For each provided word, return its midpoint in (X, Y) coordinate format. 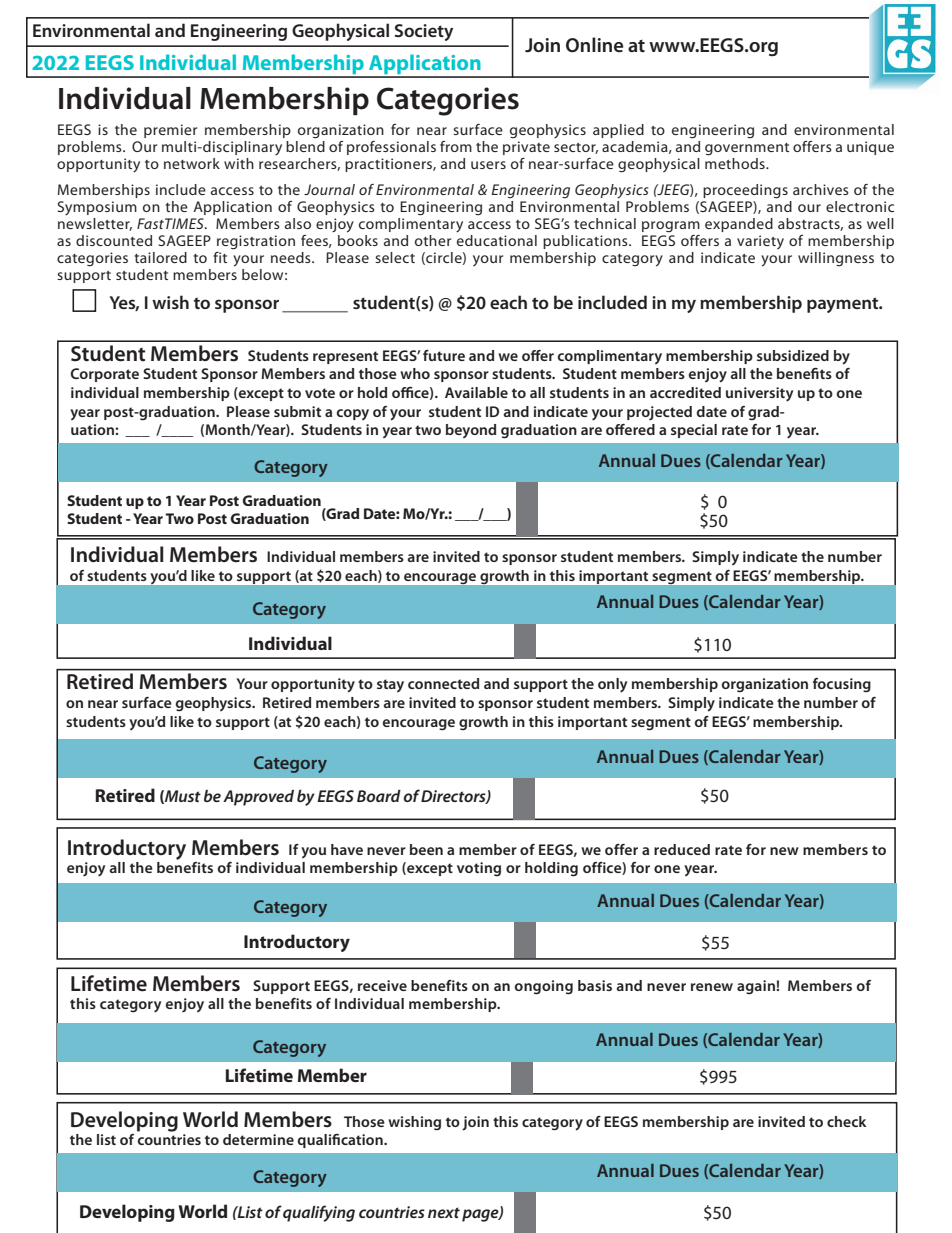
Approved (258, 798)
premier (170, 131)
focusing (842, 685)
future (444, 355)
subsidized (793, 355)
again (757, 987)
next (444, 1212)
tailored (160, 257)
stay (390, 686)
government (747, 149)
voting (479, 869)
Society (424, 32)
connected (443, 683)
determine (258, 1139)
